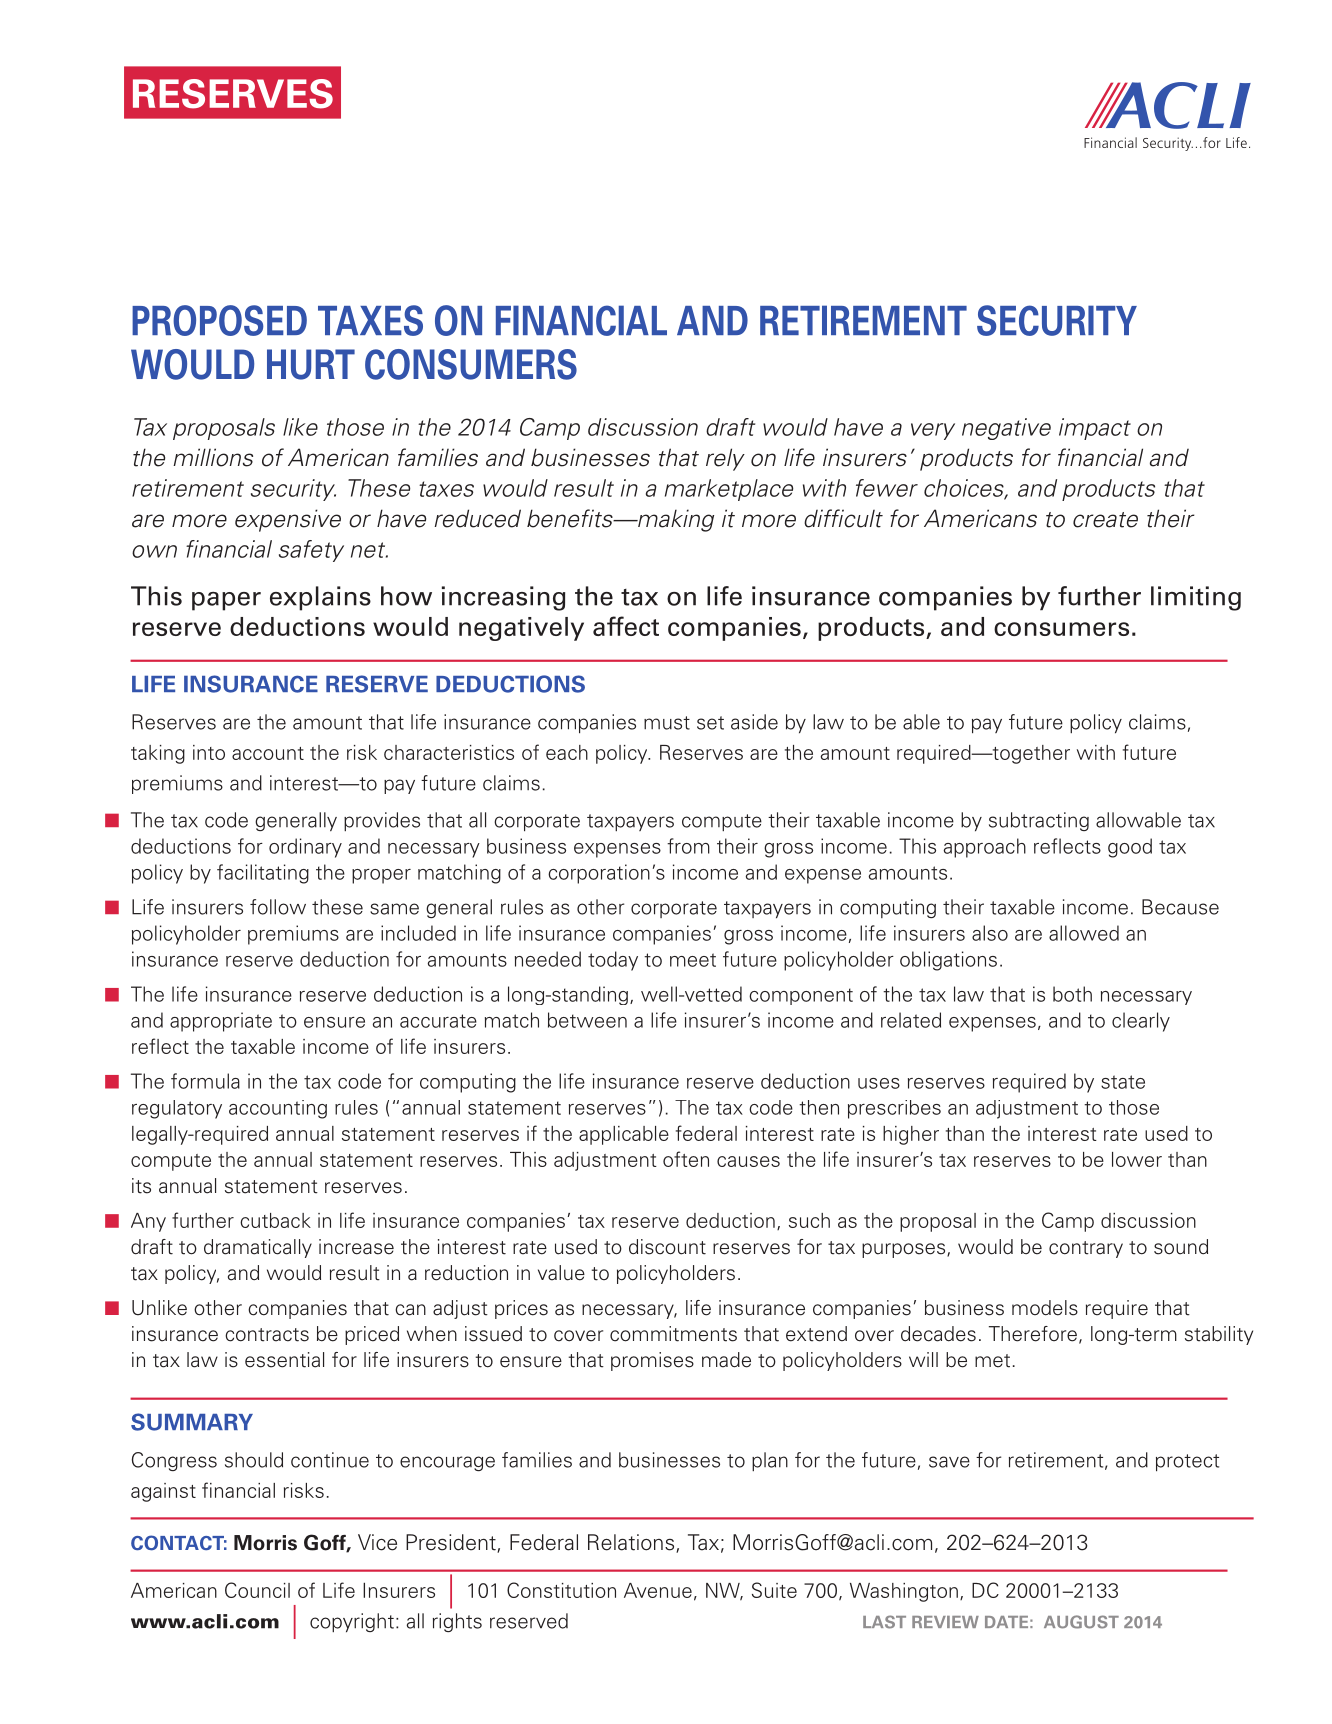 This screenshot has width=1332, height=1724. Describe the element at coordinates (658, 1590) in the screenshot. I see `Avenue` at that location.
